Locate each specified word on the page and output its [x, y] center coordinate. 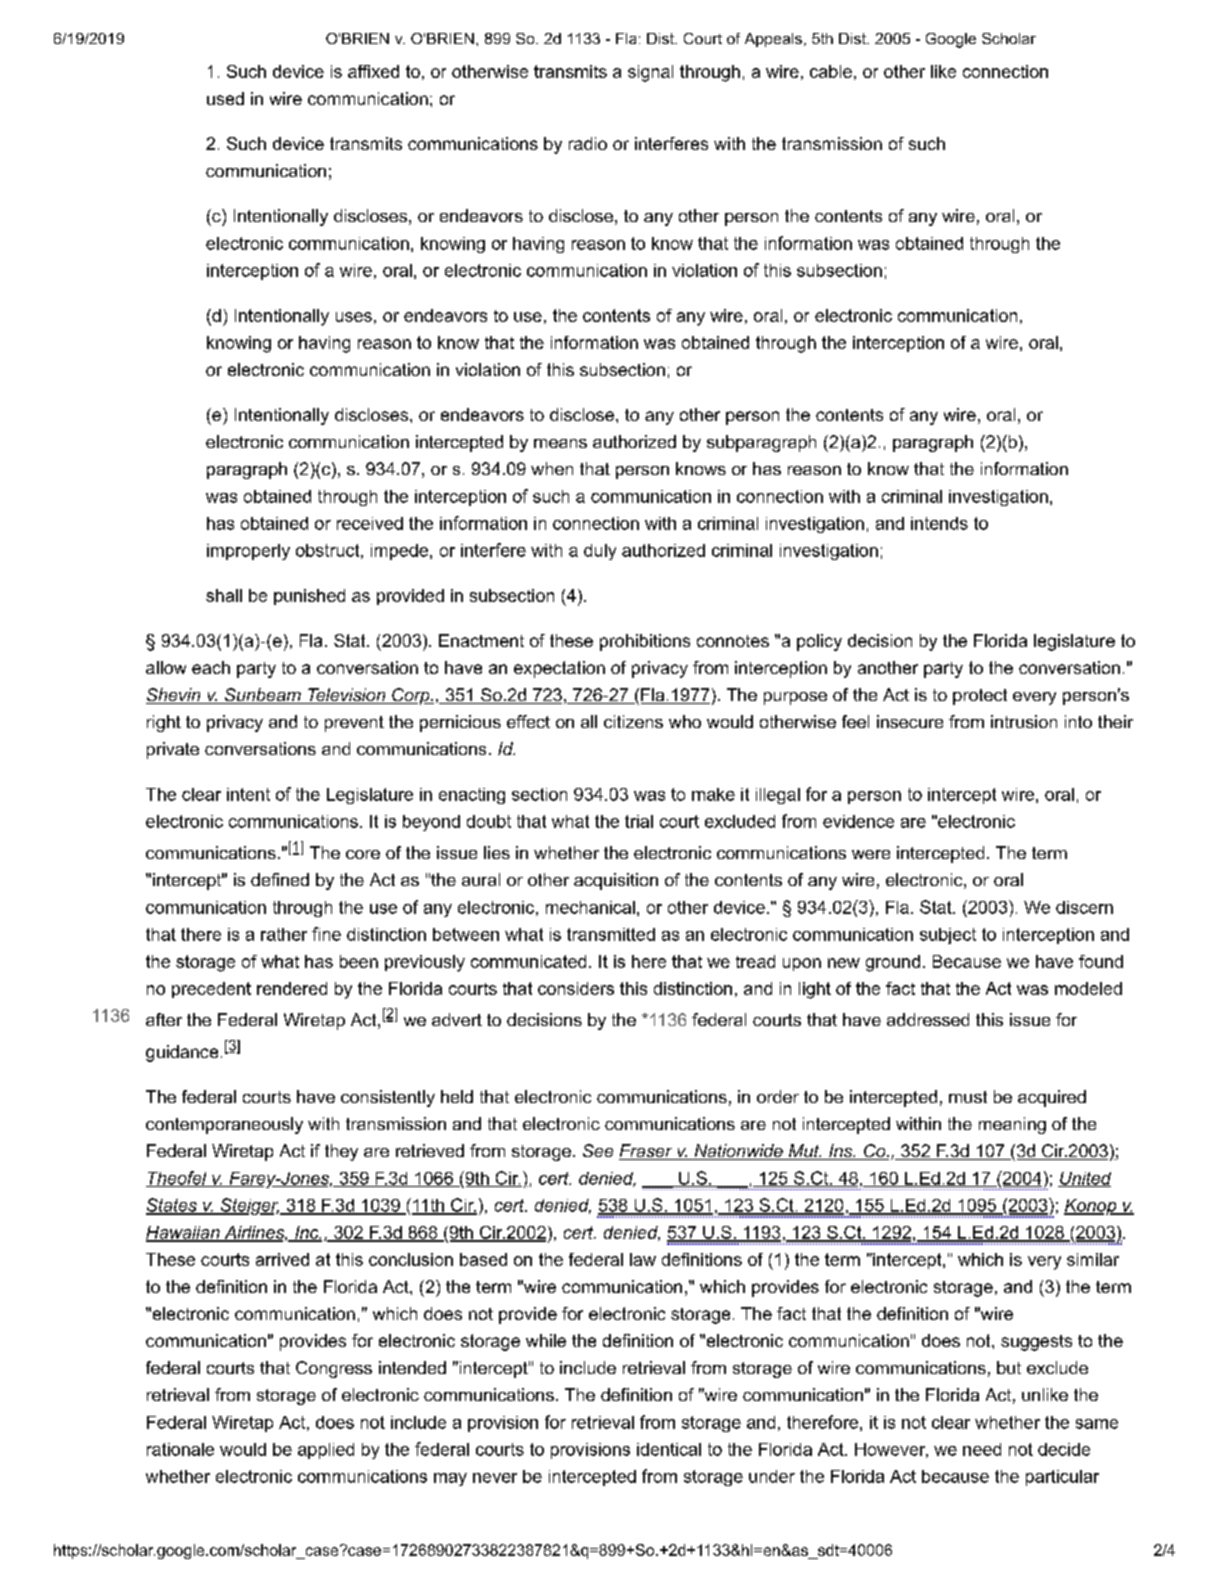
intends [939, 523]
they [341, 1152]
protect [980, 697]
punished [309, 597]
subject [948, 936]
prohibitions [645, 642]
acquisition [616, 881]
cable [831, 71]
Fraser [647, 1152]
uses [354, 317]
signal [650, 73]
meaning [1012, 1125]
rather [284, 934]
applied [326, 1451]
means [560, 443]
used [225, 98]
